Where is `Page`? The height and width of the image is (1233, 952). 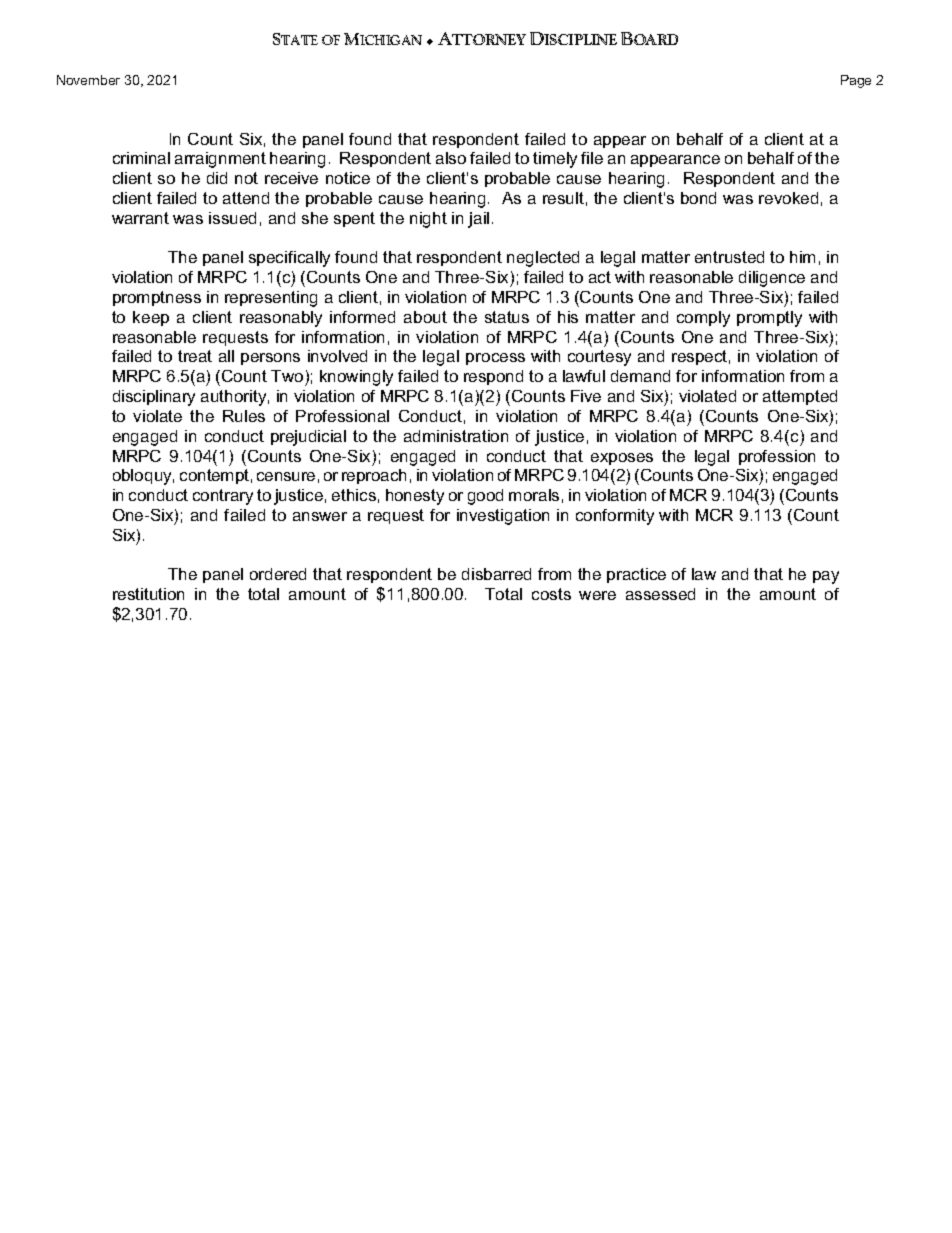
Page is located at coordinates (856, 81).
